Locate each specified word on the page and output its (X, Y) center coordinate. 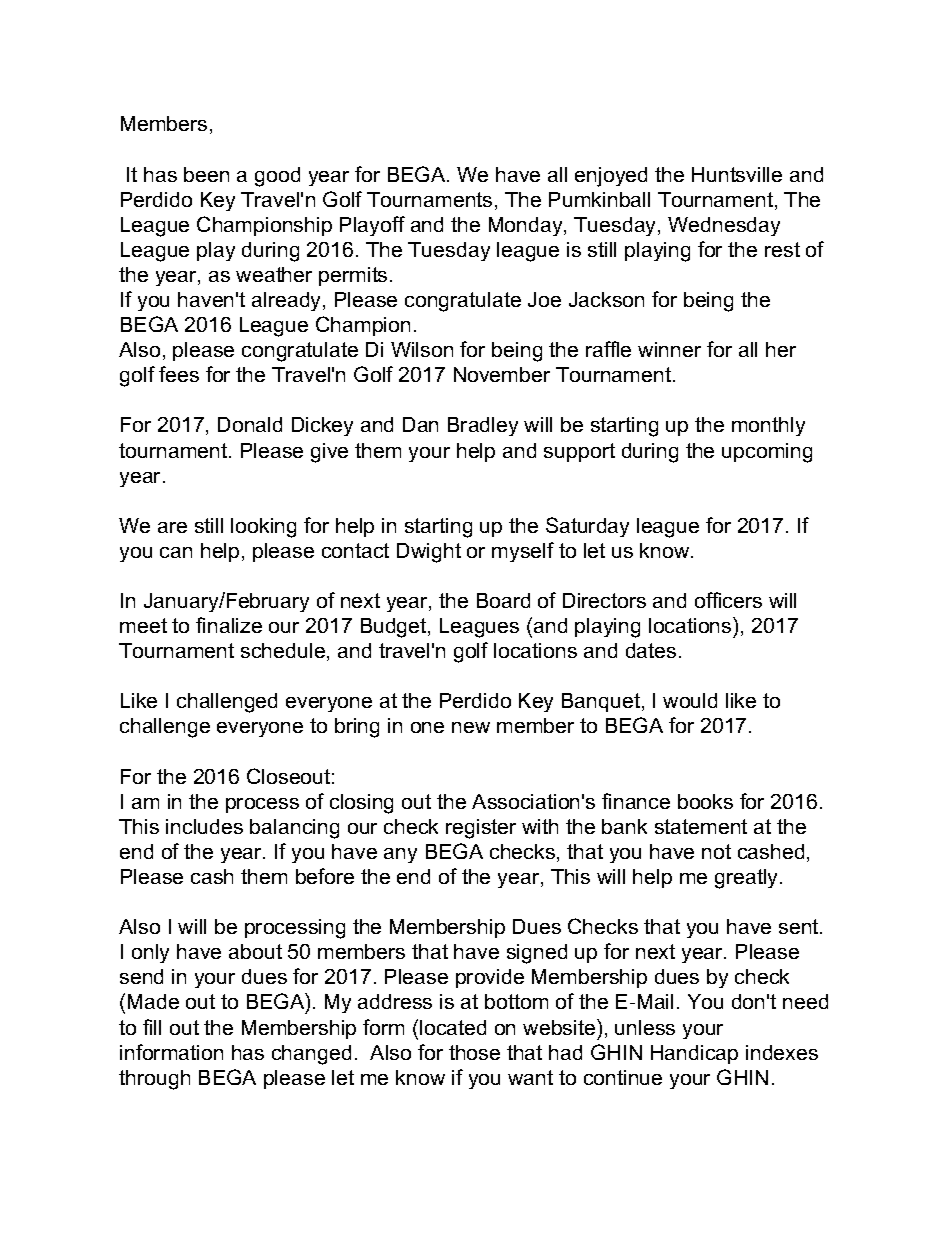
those (474, 1052)
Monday (527, 226)
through (154, 1080)
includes (204, 826)
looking (263, 528)
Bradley (483, 426)
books (705, 801)
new (471, 727)
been (206, 174)
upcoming (767, 453)
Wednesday (724, 226)
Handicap (694, 1054)
